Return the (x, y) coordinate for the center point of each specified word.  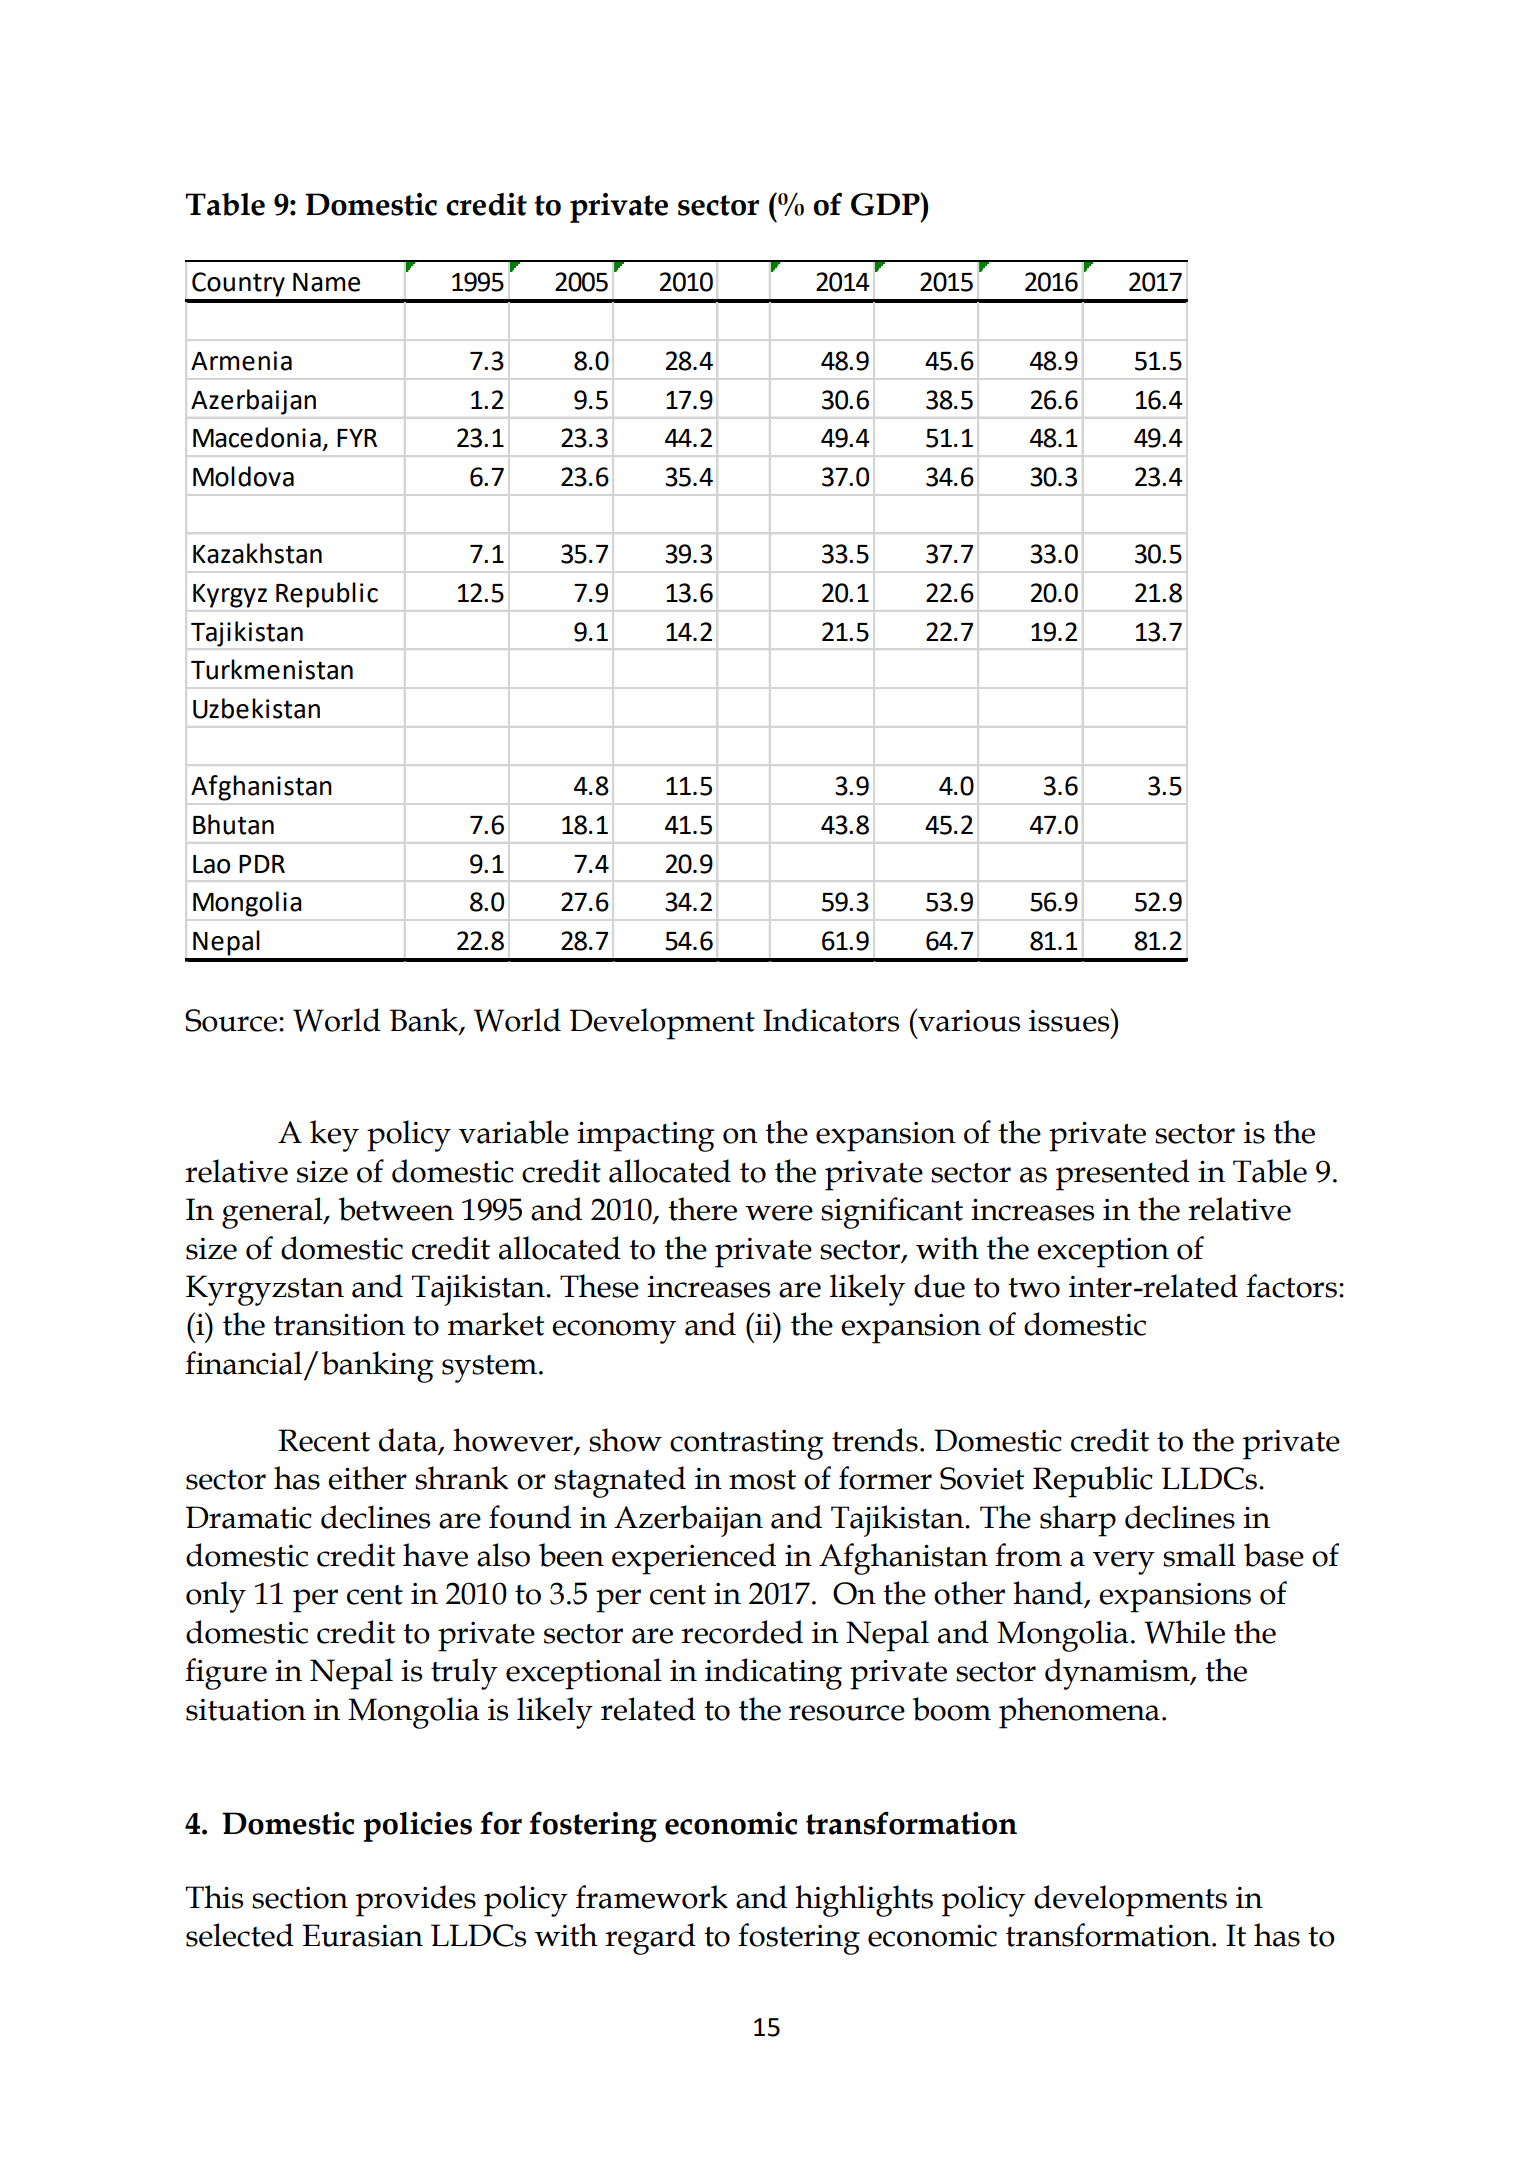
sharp (1078, 1521)
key (334, 1136)
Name (326, 282)
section (300, 1898)
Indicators (831, 1020)
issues (1070, 1020)
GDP (886, 204)
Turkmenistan (272, 669)
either (367, 1478)
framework (652, 1897)
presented (1123, 1175)
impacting (646, 1136)
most (762, 1480)
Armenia (241, 361)
